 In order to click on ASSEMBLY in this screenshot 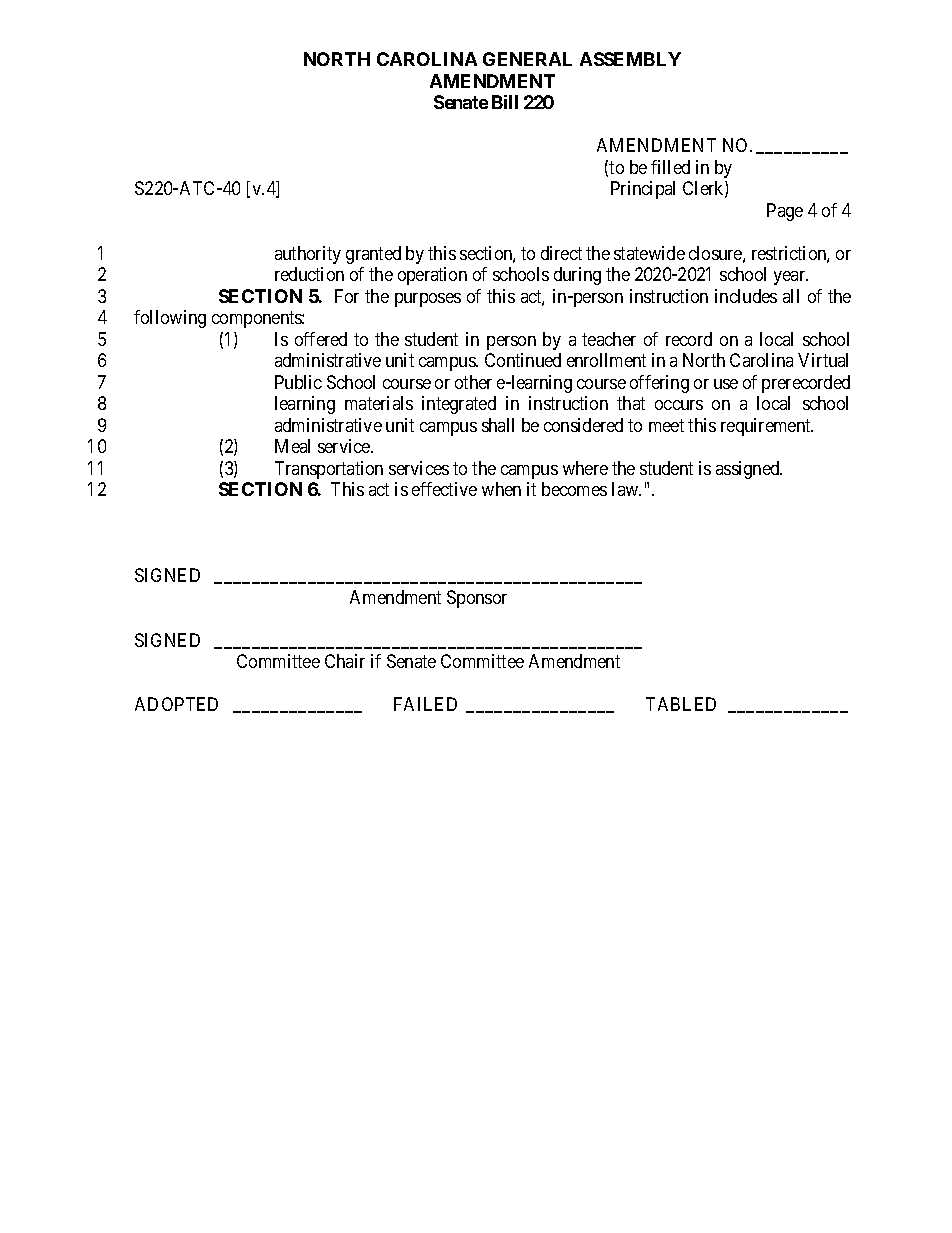, I will do `click(630, 59)`.
